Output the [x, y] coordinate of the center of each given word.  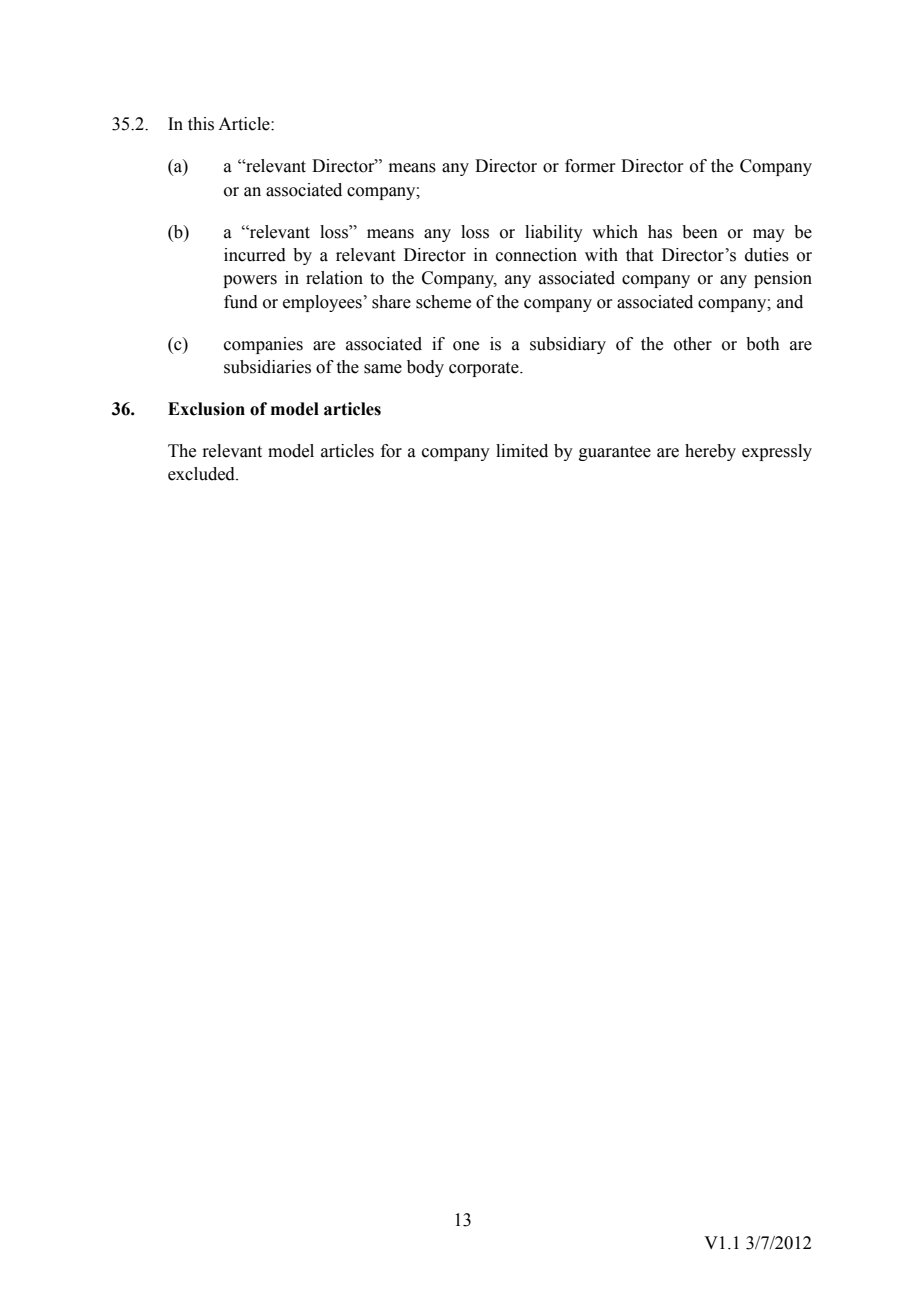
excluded [202, 474]
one [466, 346]
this [201, 124]
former [590, 166]
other [693, 344]
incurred [255, 255]
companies [263, 345]
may [769, 235]
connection [536, 255]
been [700, 232]
